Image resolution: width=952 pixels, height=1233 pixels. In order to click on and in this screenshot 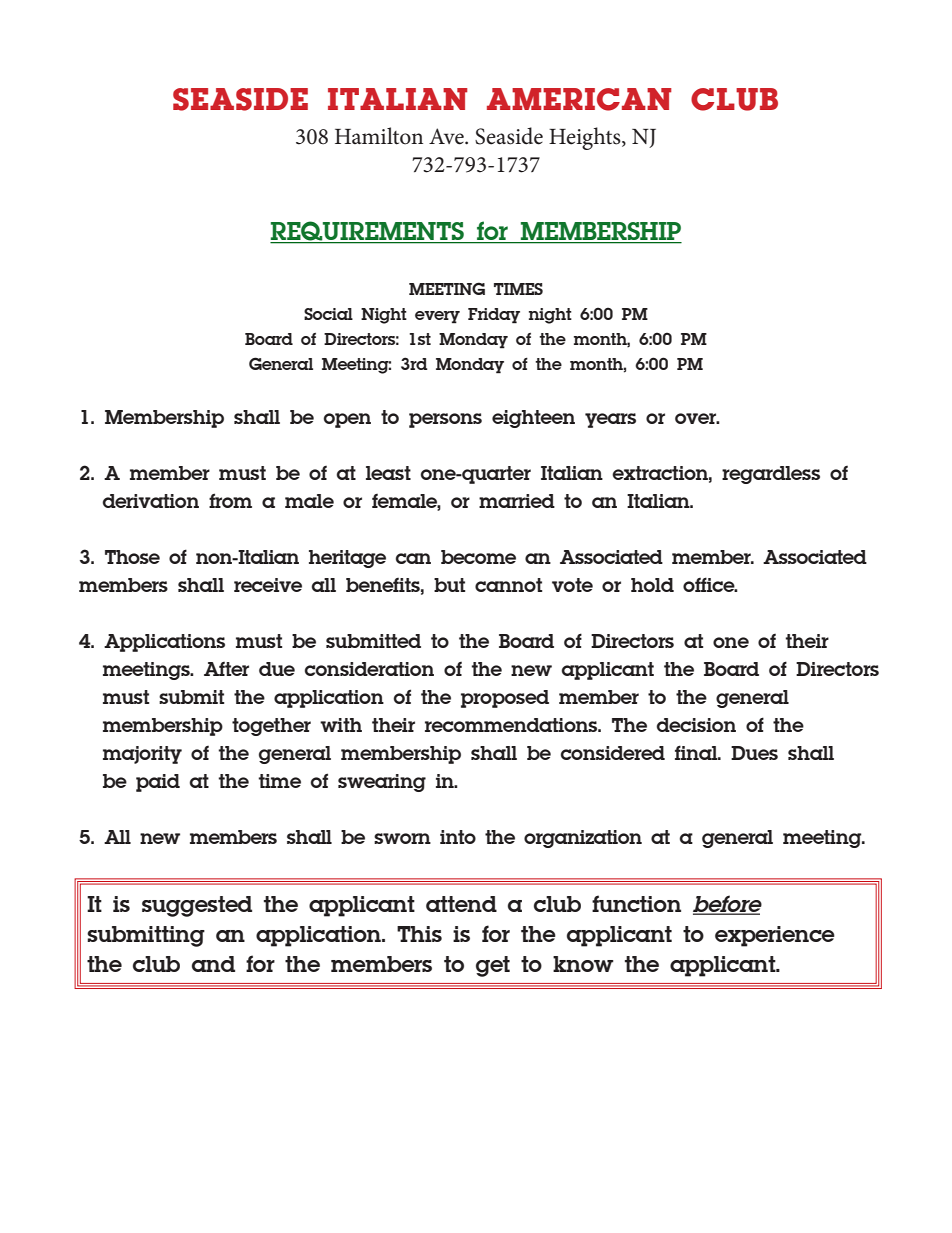, I will do `click(213, 964)`.
